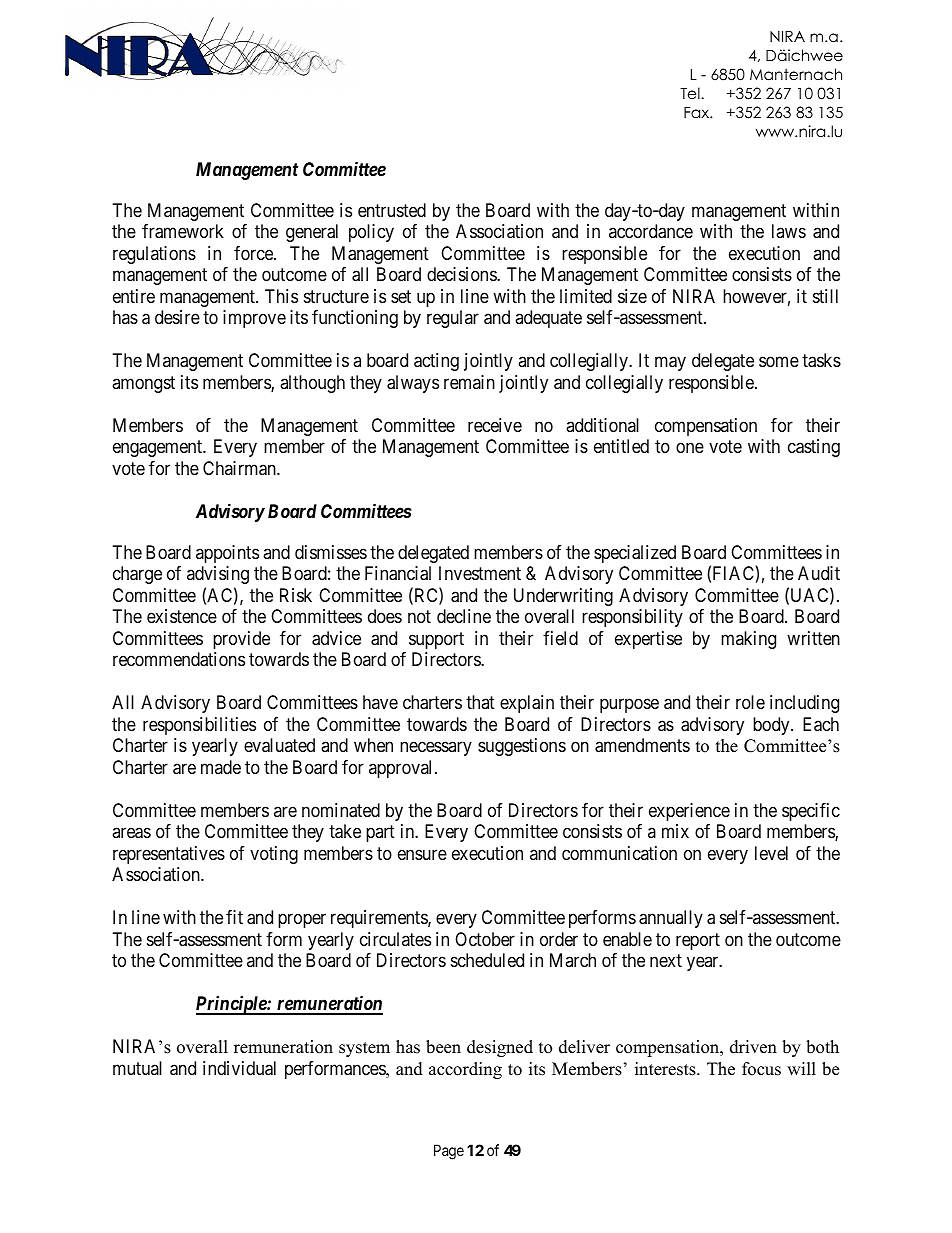  Describe the element at coordinates (449, 1152) in the screenshot. I see `Page` at that location.
